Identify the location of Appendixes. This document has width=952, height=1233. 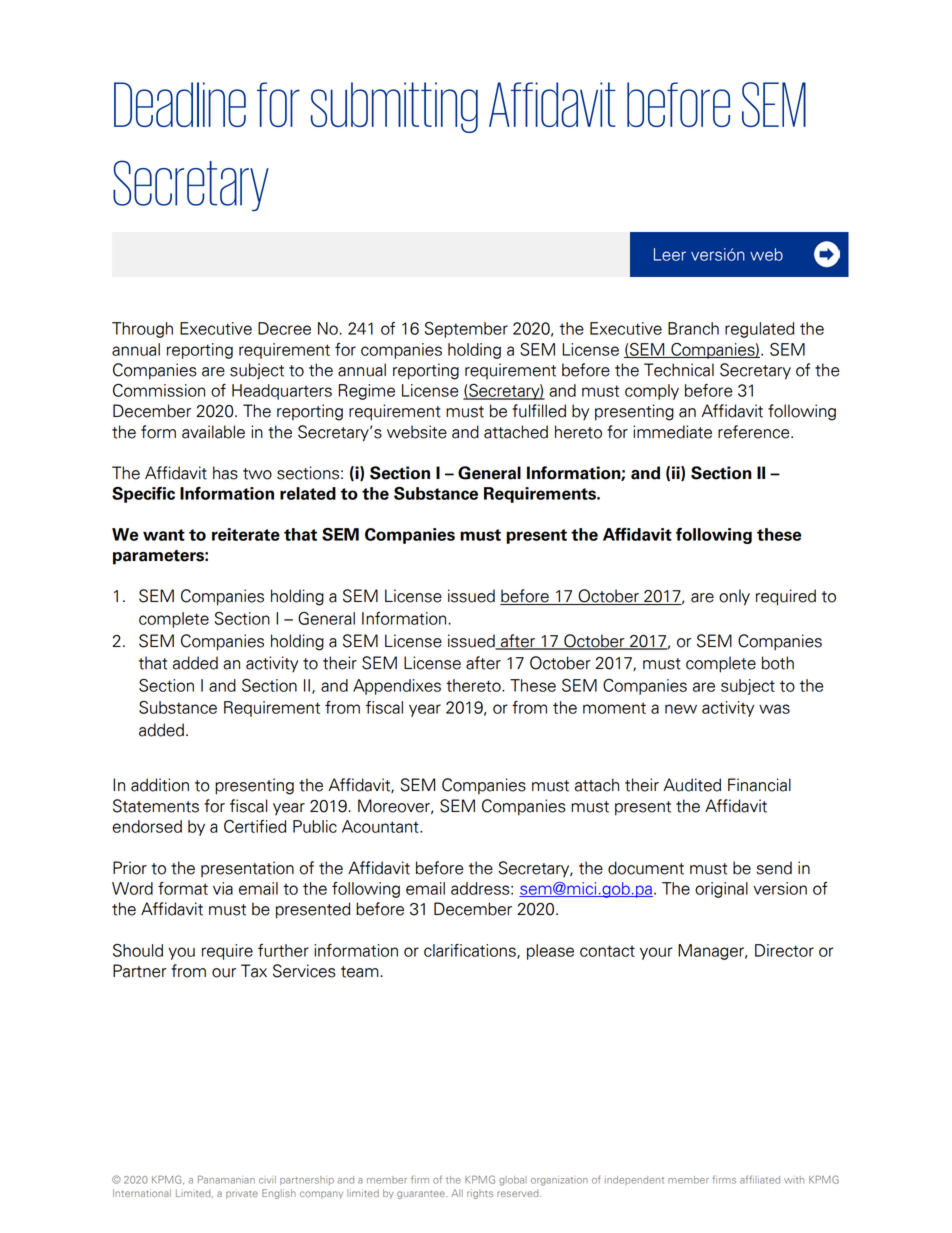
(397, 687).
